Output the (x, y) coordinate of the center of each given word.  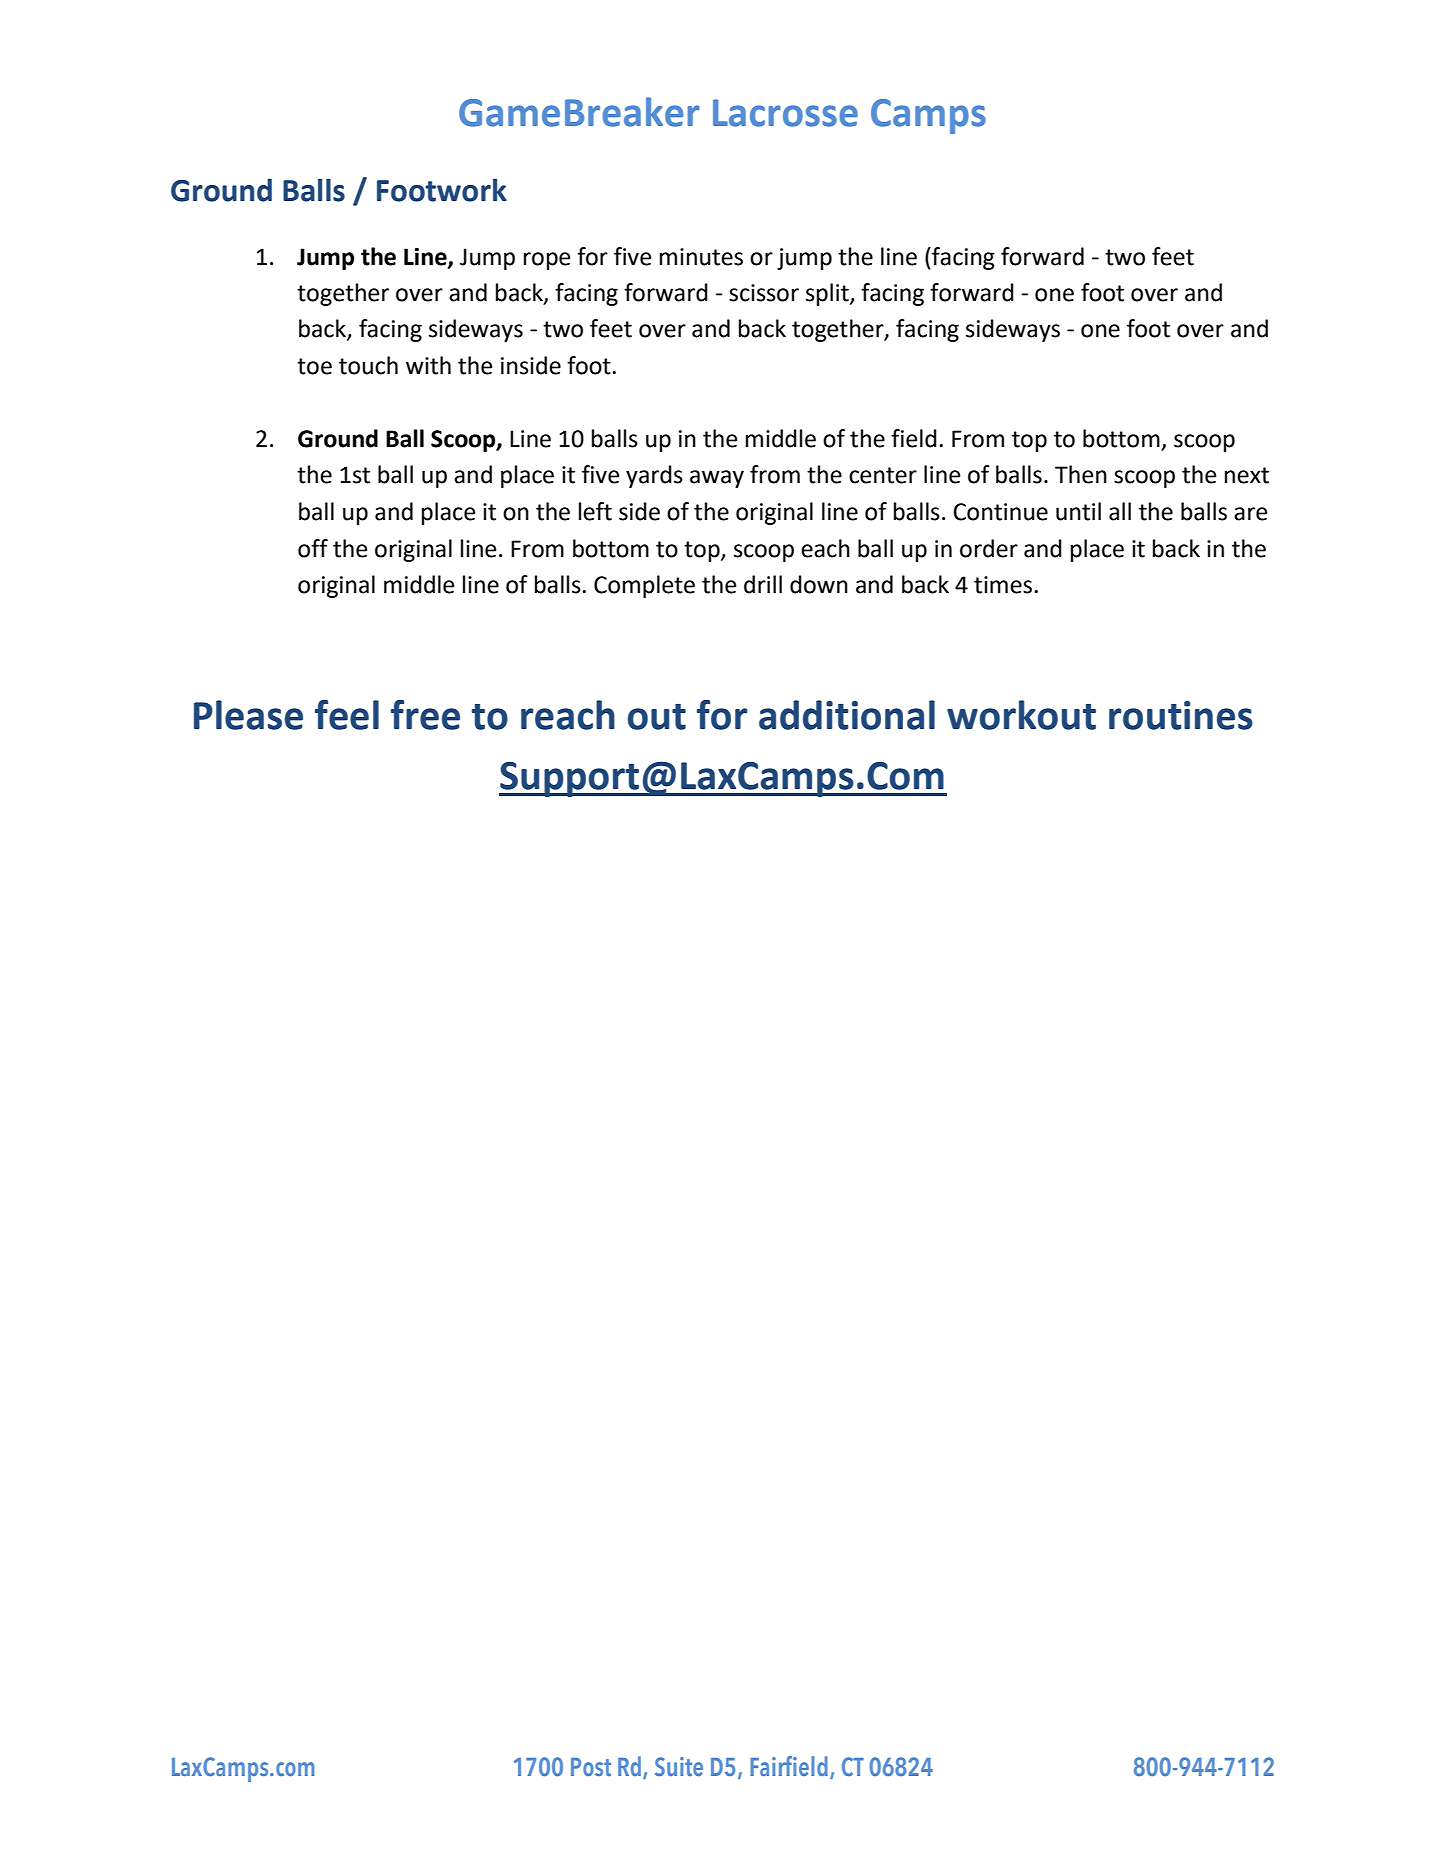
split (828, 294)
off (313, 548)
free (425, 715)
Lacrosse (785, 113)
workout (1021, 715)
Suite (679, 1766)
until (1078, 511)
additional (847, 715)
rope (547, 261)
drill (763, 584)
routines (1181, 715)
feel (347, 715)
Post (591, 1767)
